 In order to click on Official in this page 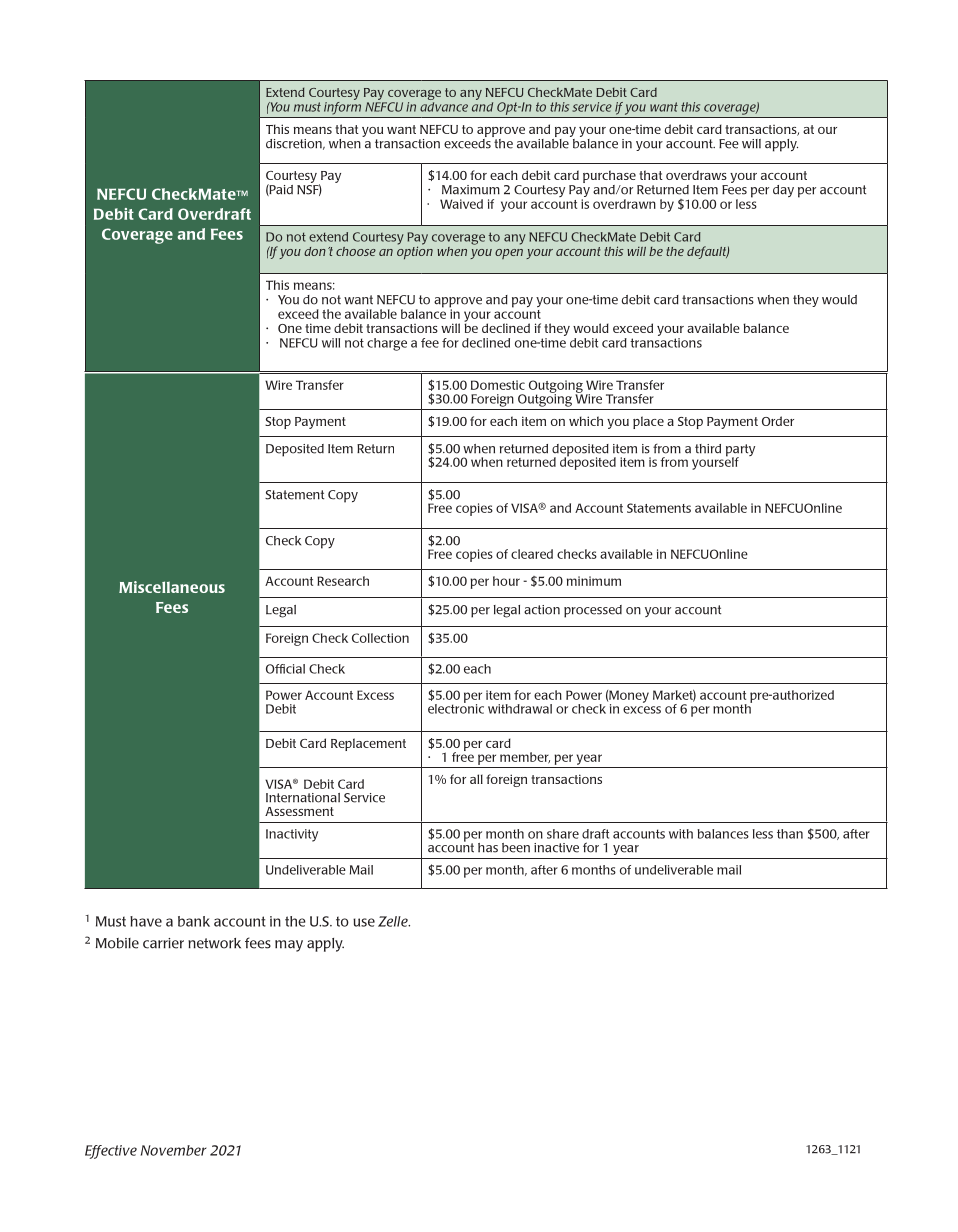, I will do `click(285, 669)`.
